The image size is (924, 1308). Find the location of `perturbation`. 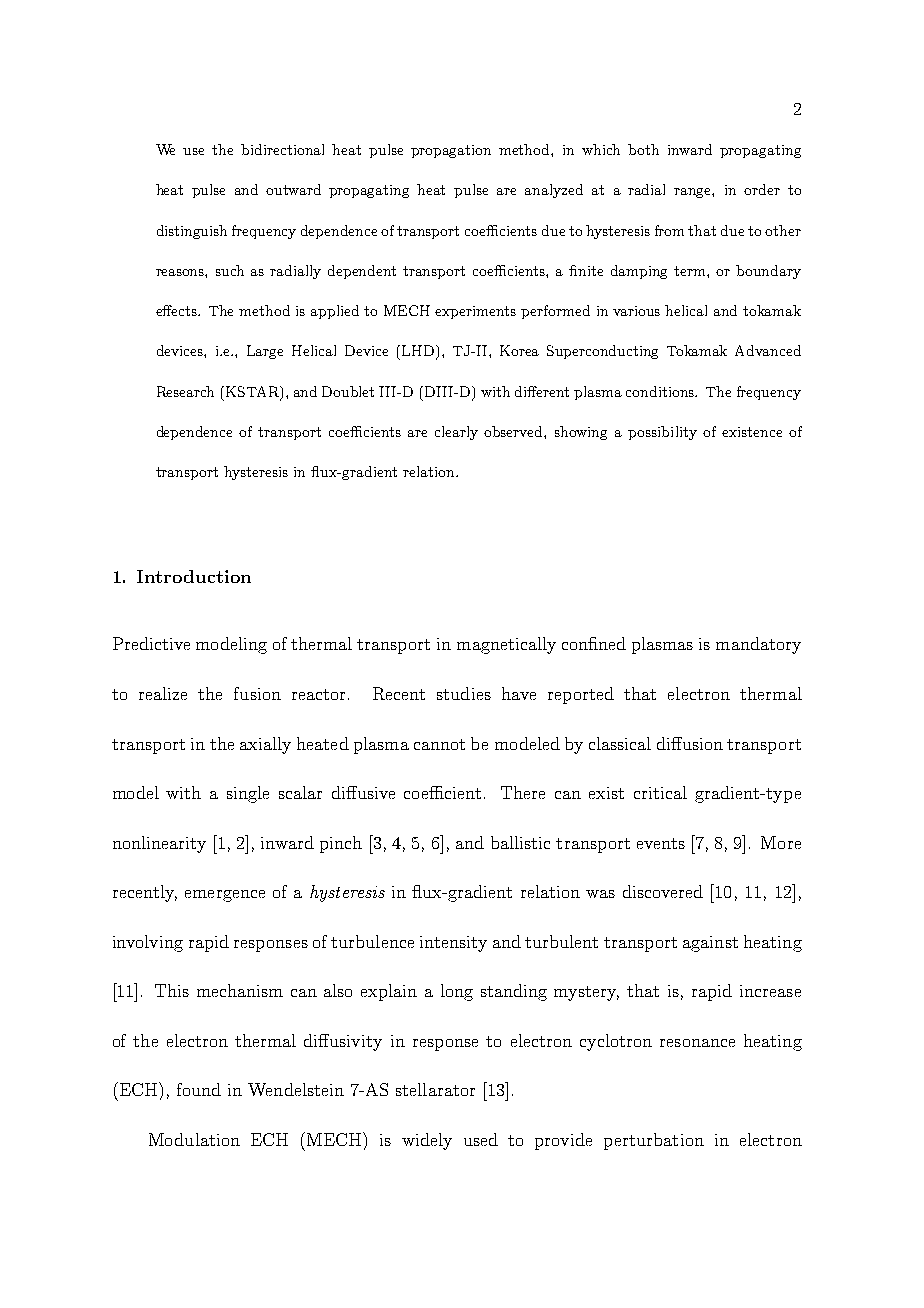

perturbation is located at coordinates (654, 1141).
